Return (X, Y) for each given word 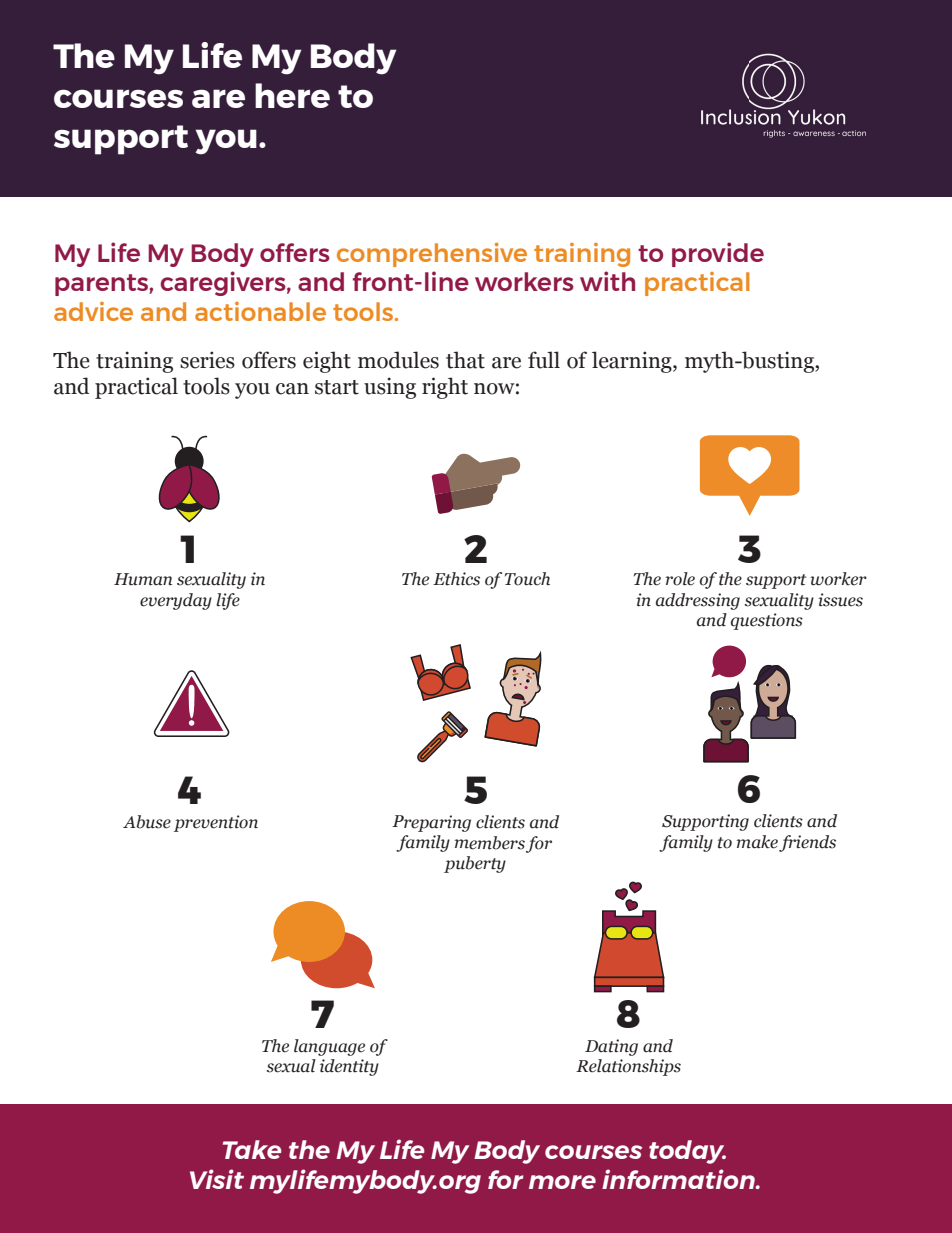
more (562, 1182)
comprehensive (432, 254)
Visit (217, 1179)
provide (718, 254)
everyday (176, 601)
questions (767, 621)
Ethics (456, 579)
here (292, 95)
